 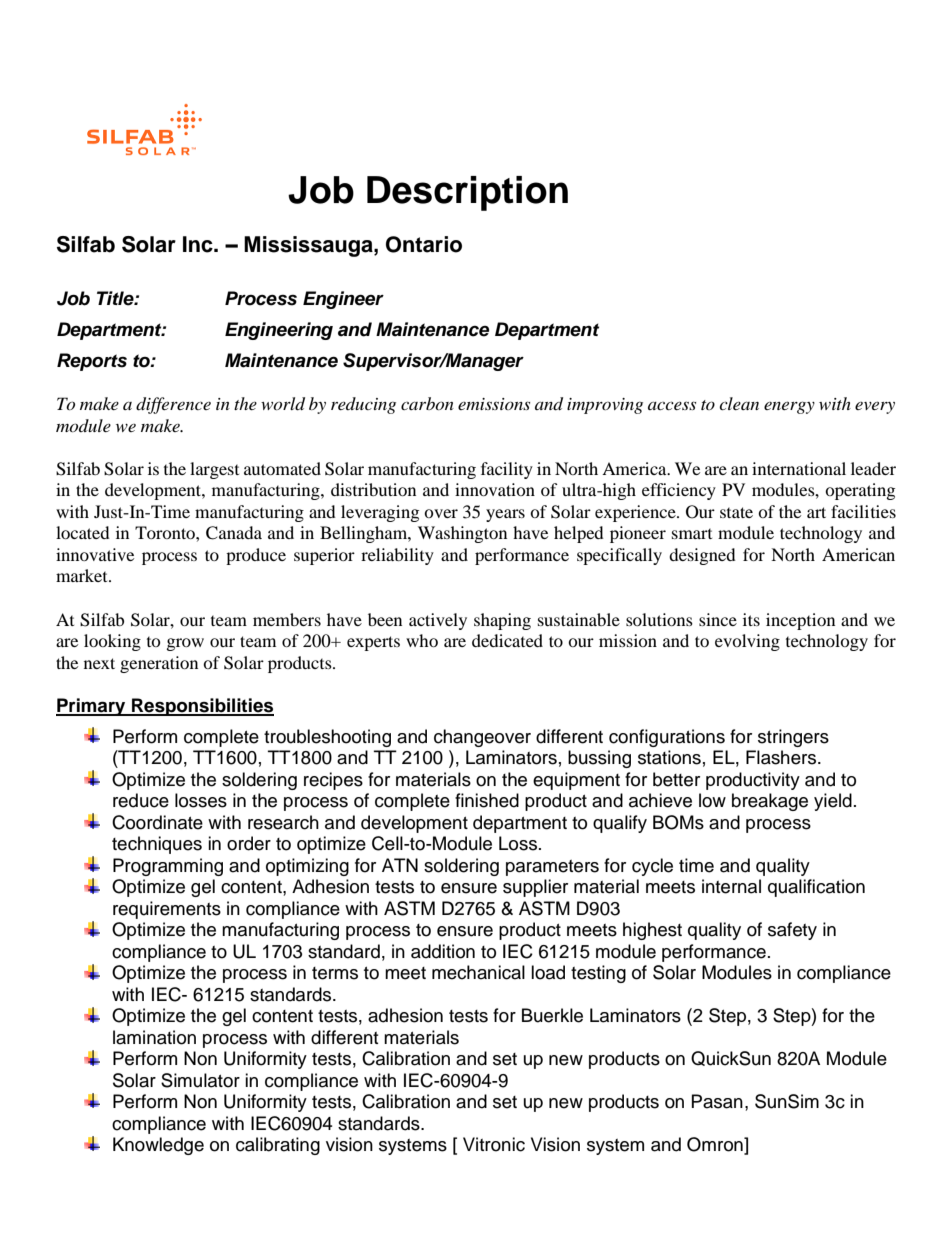 What do you see at coordinates (467, 193) in the screenshot?
I see `Description` at bounding box center [467, 193].
